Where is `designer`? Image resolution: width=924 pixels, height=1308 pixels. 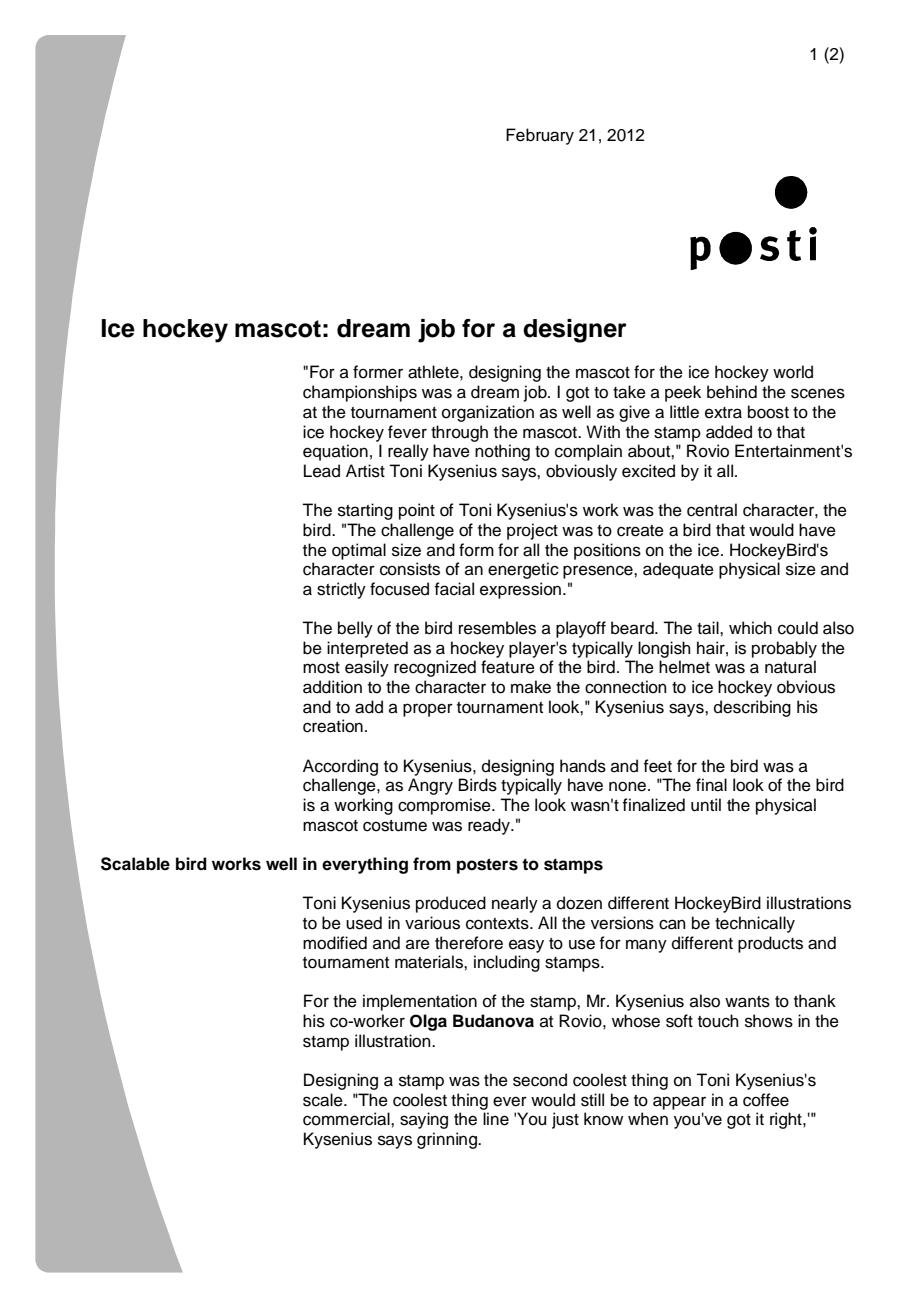 designer is located at coordinates (575, 331).
